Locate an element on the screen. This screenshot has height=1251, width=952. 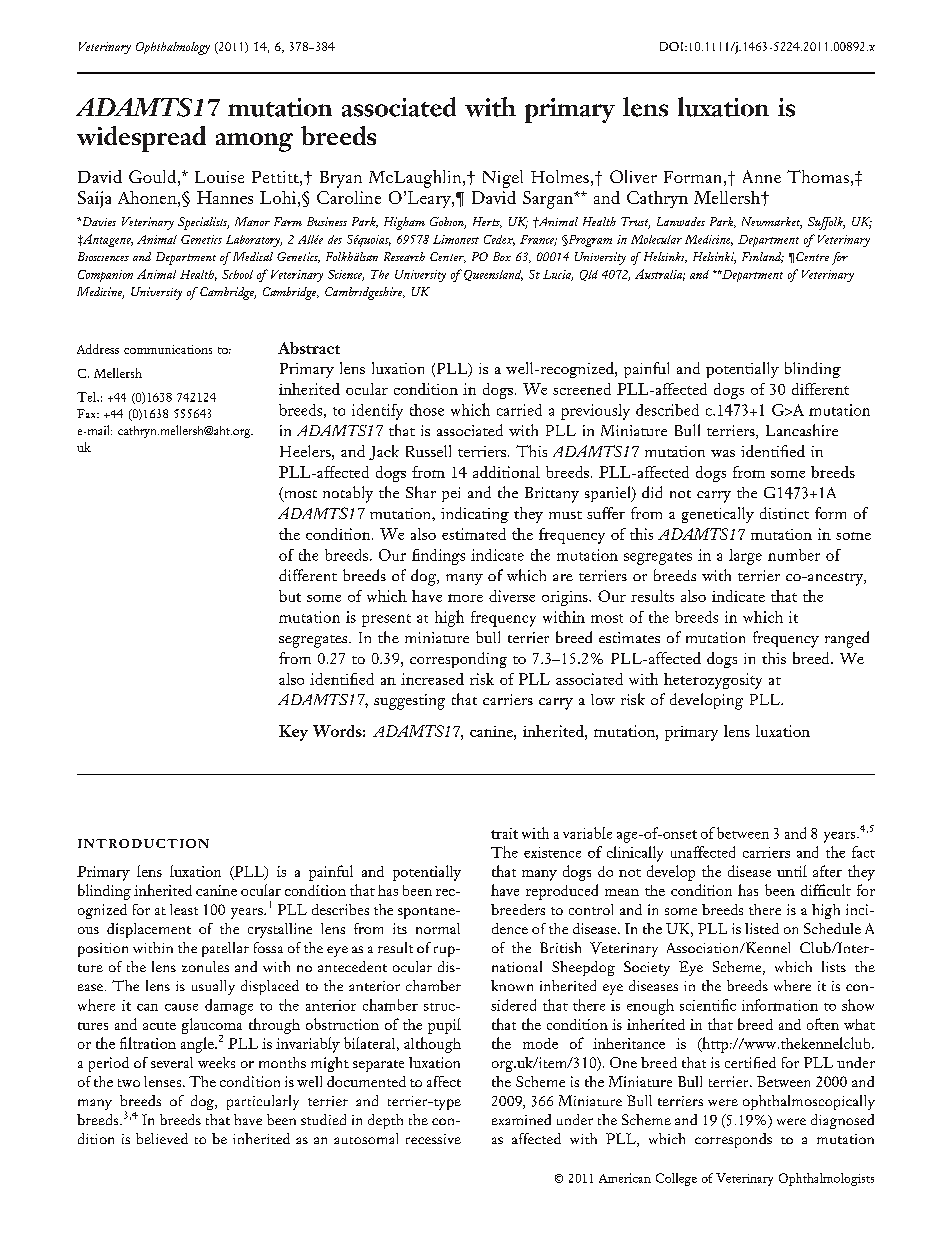
Thomas is located at coordinates (818, 176).
